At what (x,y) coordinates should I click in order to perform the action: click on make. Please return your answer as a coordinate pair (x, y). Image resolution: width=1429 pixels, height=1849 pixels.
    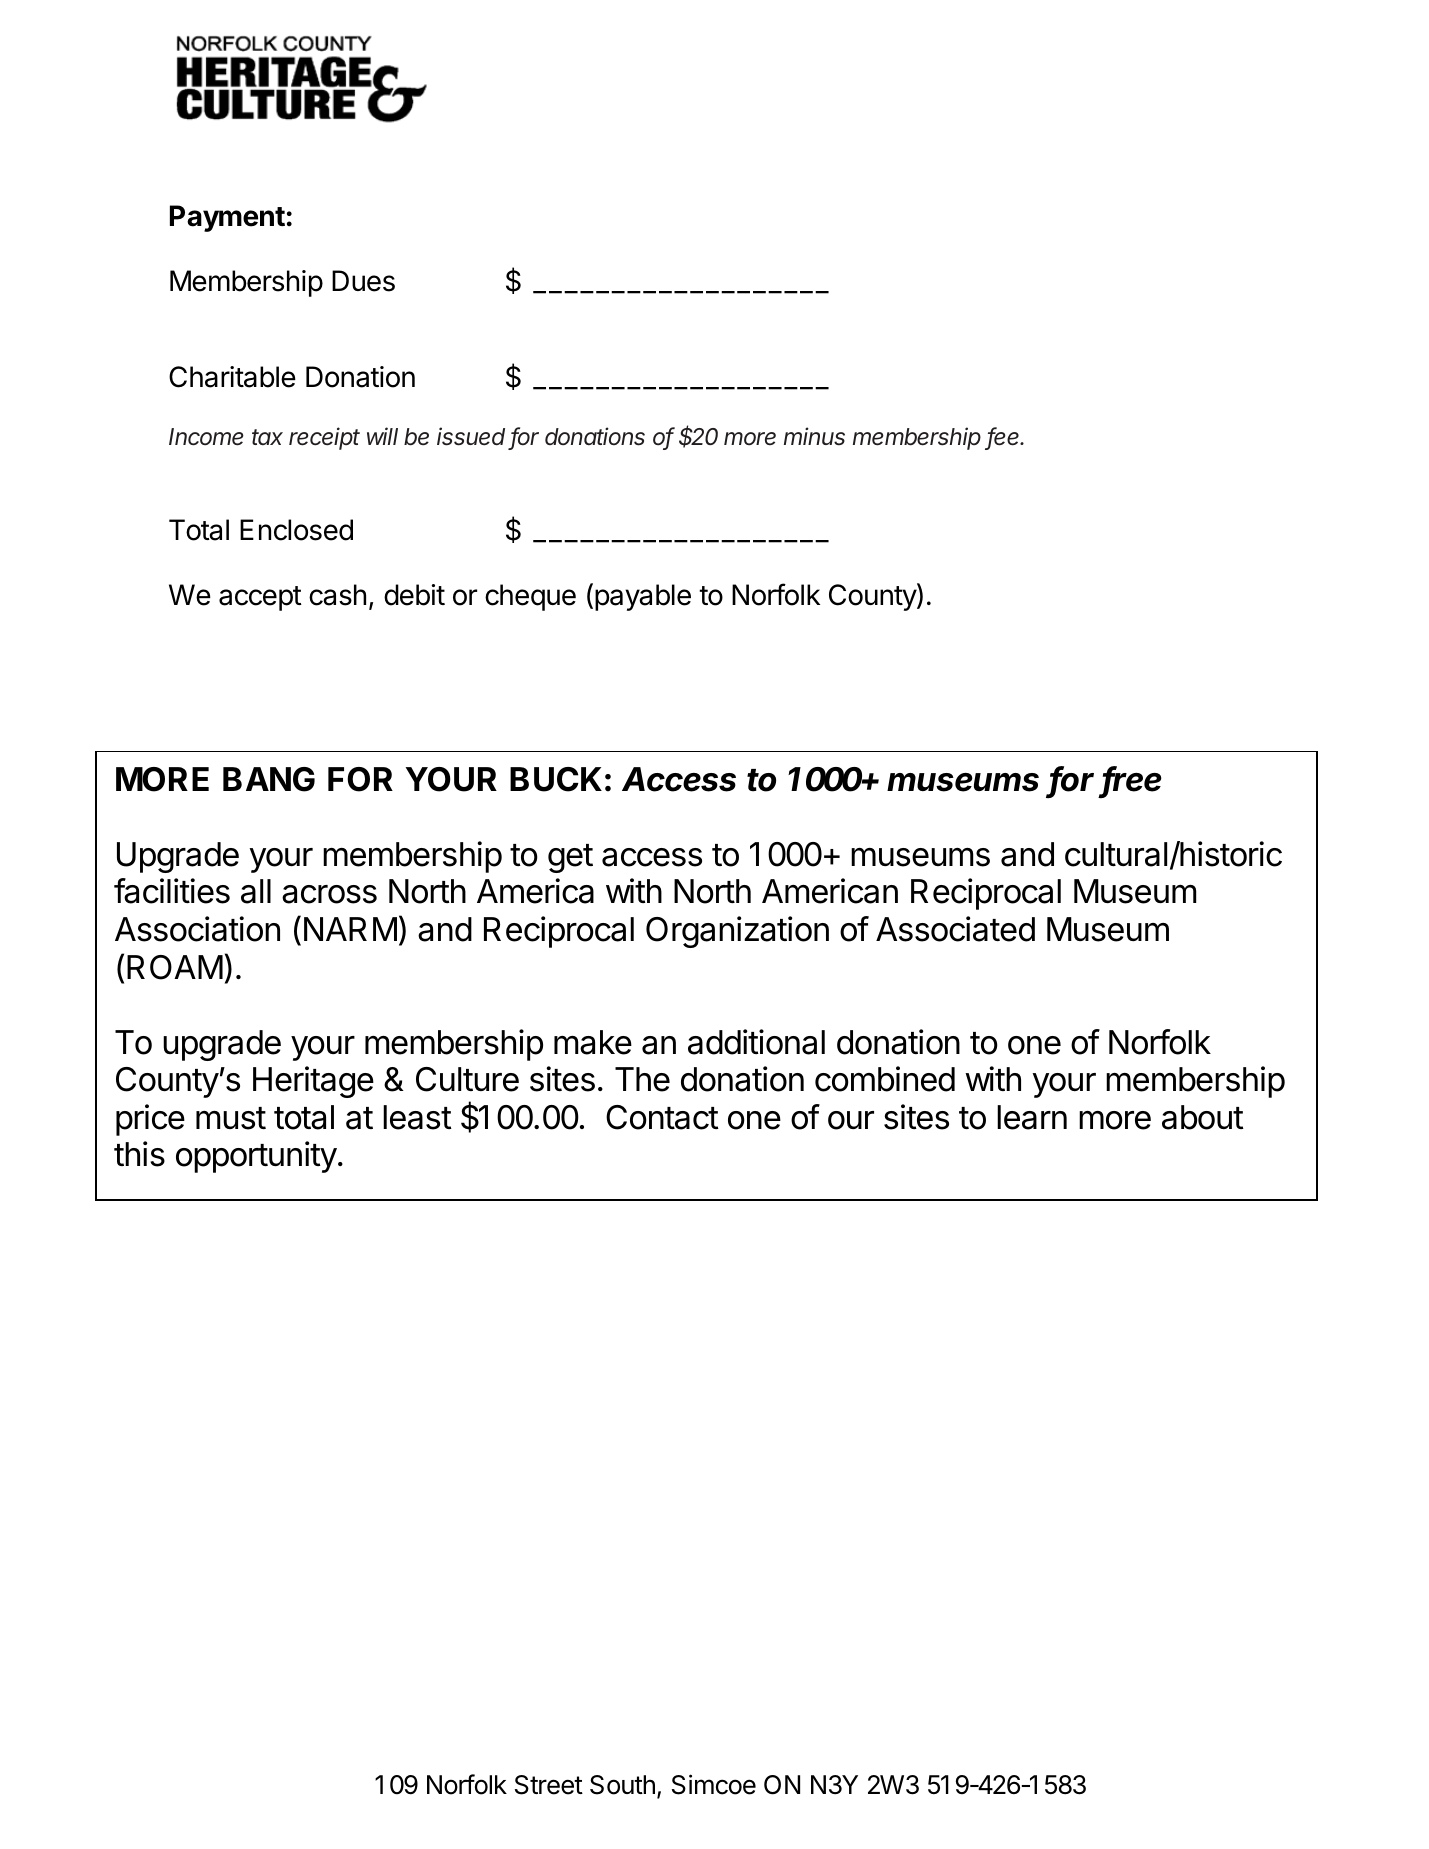
    Looking at the image, I should click on (593, 1042).
